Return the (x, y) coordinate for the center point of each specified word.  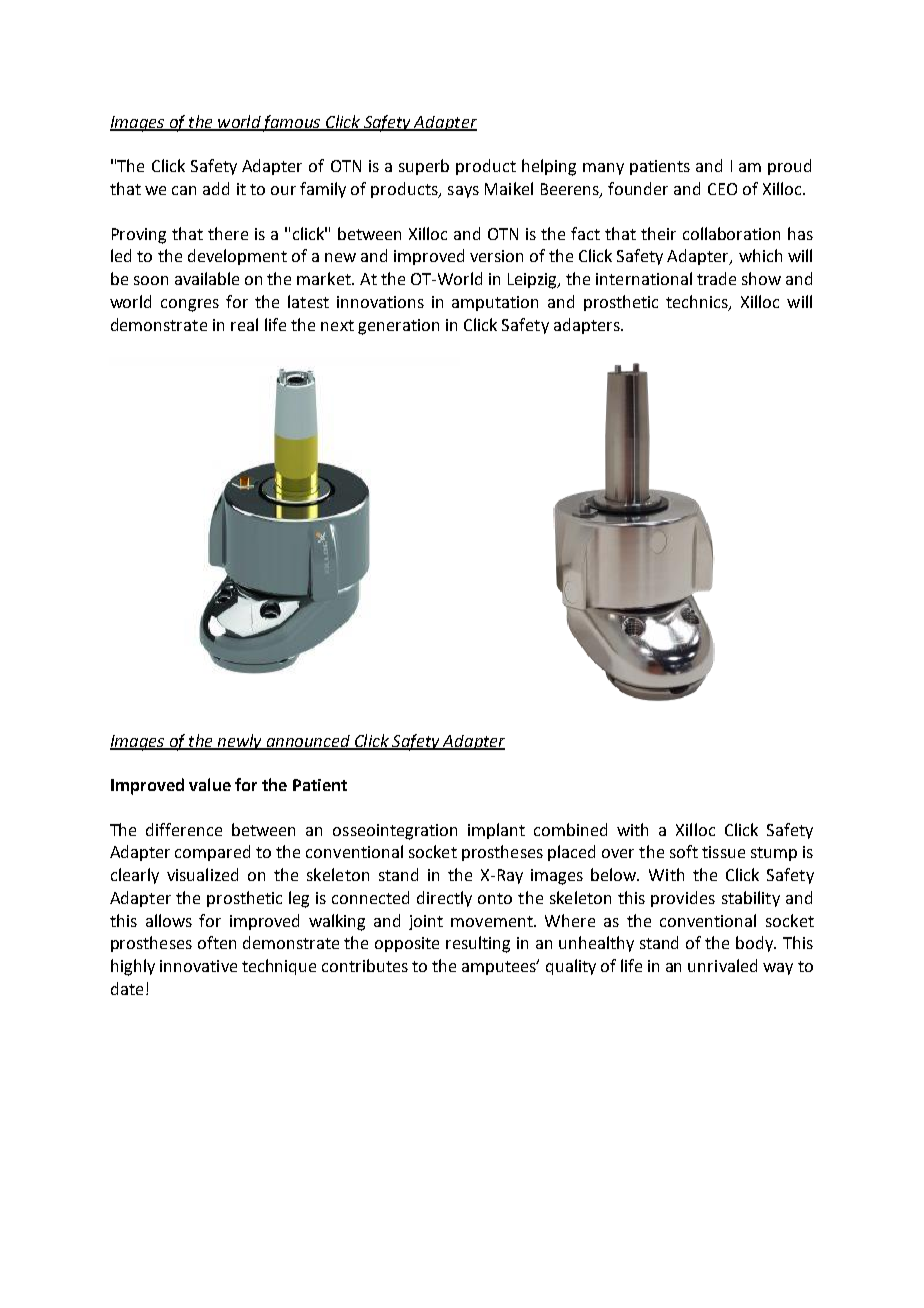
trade (716, 278)
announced (308, 742)
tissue (723, 852)
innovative (198, 966)
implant (496, 831)
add (216, 188)
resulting (478, 944)
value (210, 784)
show (761, 278)
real (244, 324)
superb (424, 167)
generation (398, 327)
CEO (722, 189)
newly (239, 742)
